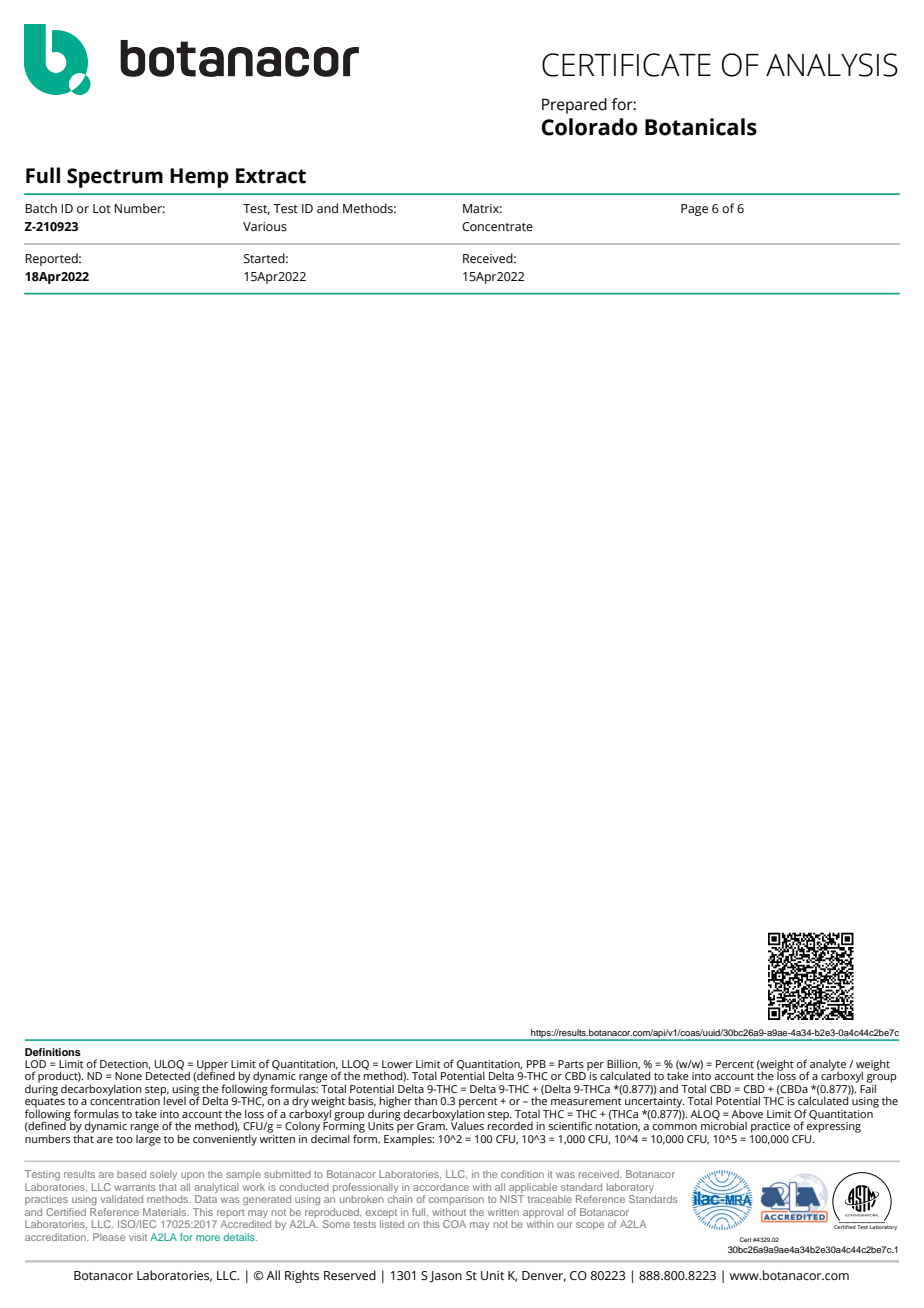 The width and height of the screenshot is (924, 1308). Describe the element at coordinates (497, 226) in the screenshot. I see `Concentrate` at that location.
